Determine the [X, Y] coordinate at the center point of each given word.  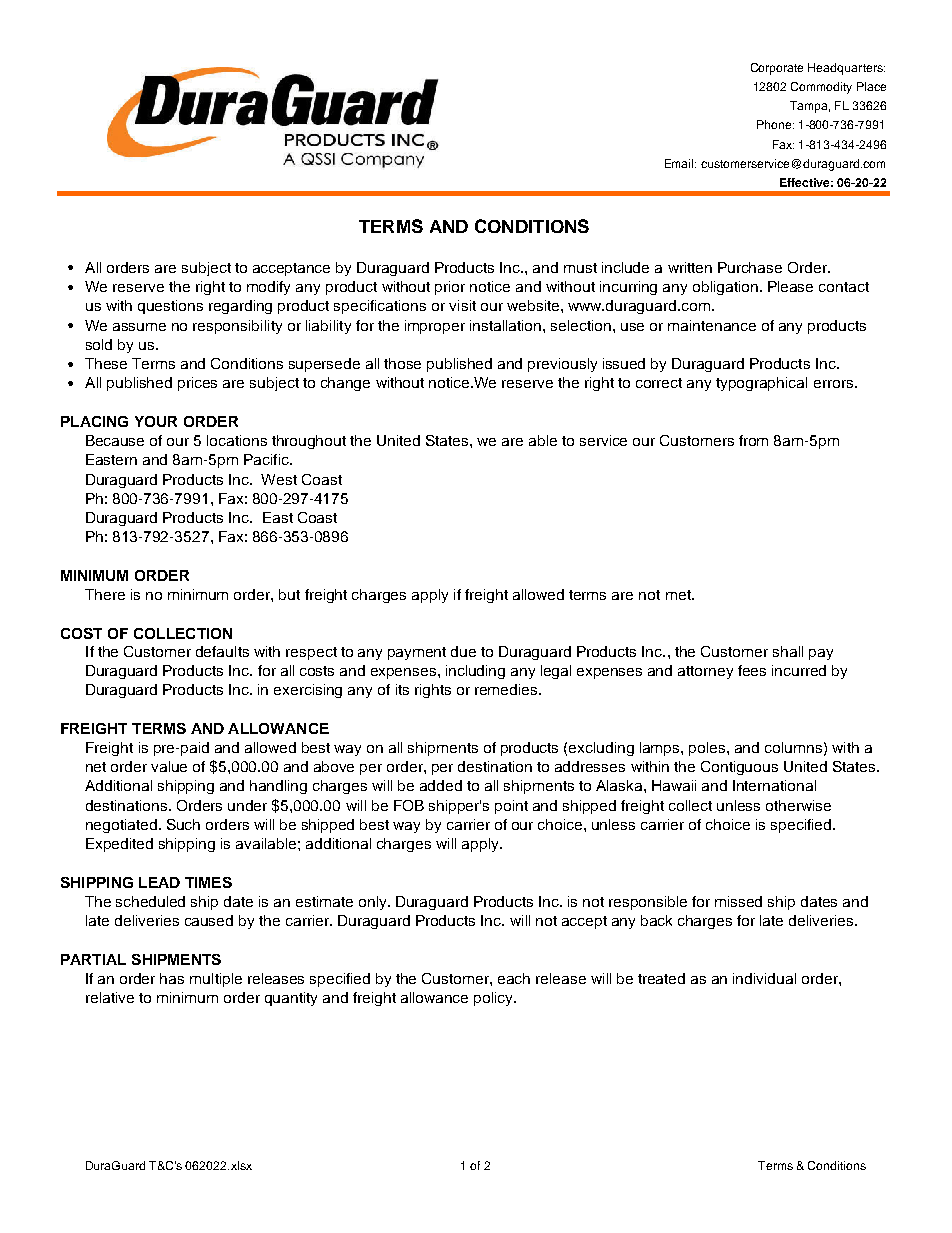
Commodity [821, 88]
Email [680, 163]
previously [562, 365]
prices [197, 384]
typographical [761, 384]
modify [268, 288]
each [514, 978]
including [475, 672]
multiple [216, 980]
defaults [222, 651]
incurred [799, 670]
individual [764, 978]
